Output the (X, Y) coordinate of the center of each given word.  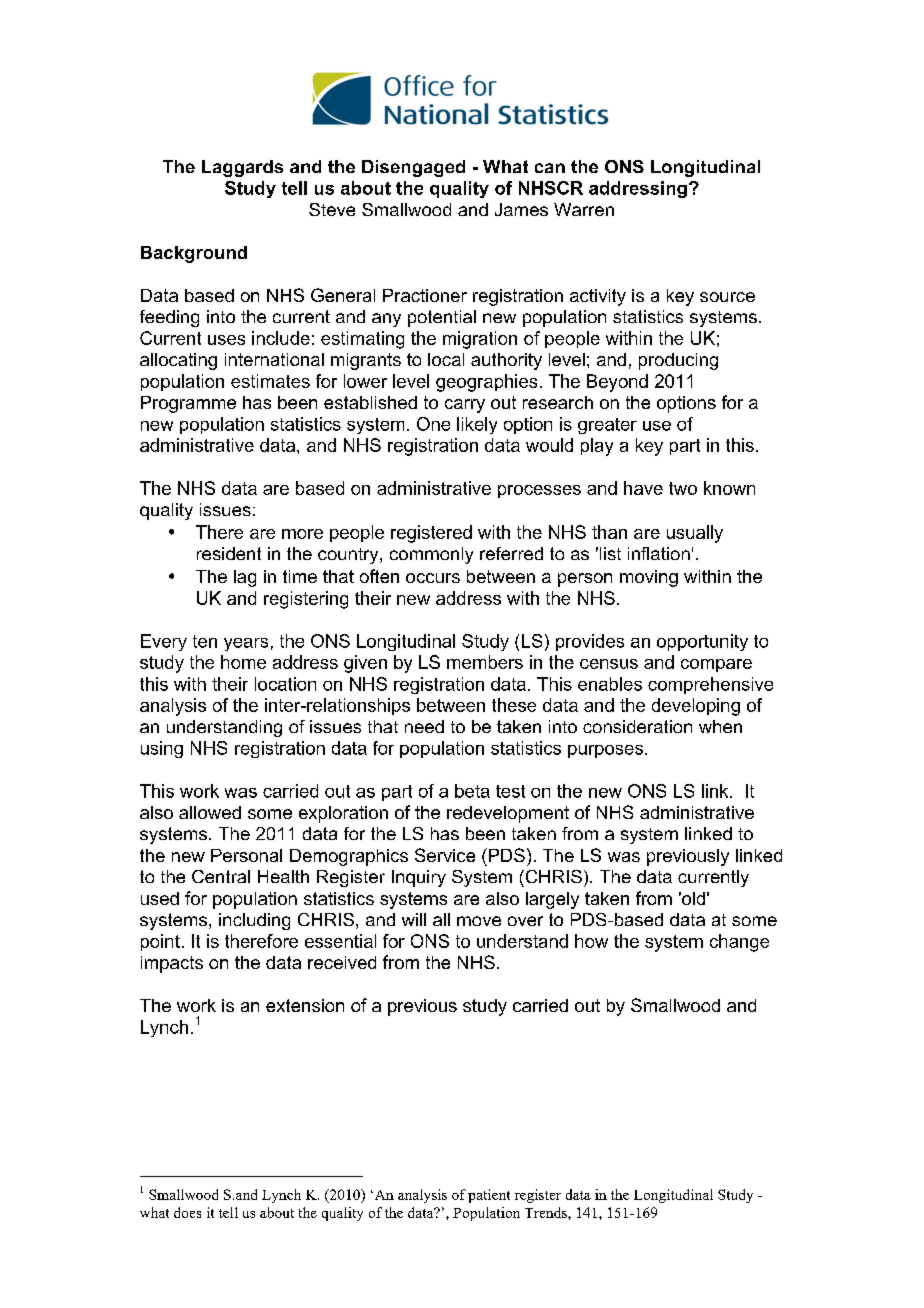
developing (696, 707)
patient (489, 1196)
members (485, 662)
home (243, 662)
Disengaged (413, 168)
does (187, 1212)
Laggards (242, 168)
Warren (584, 209)
